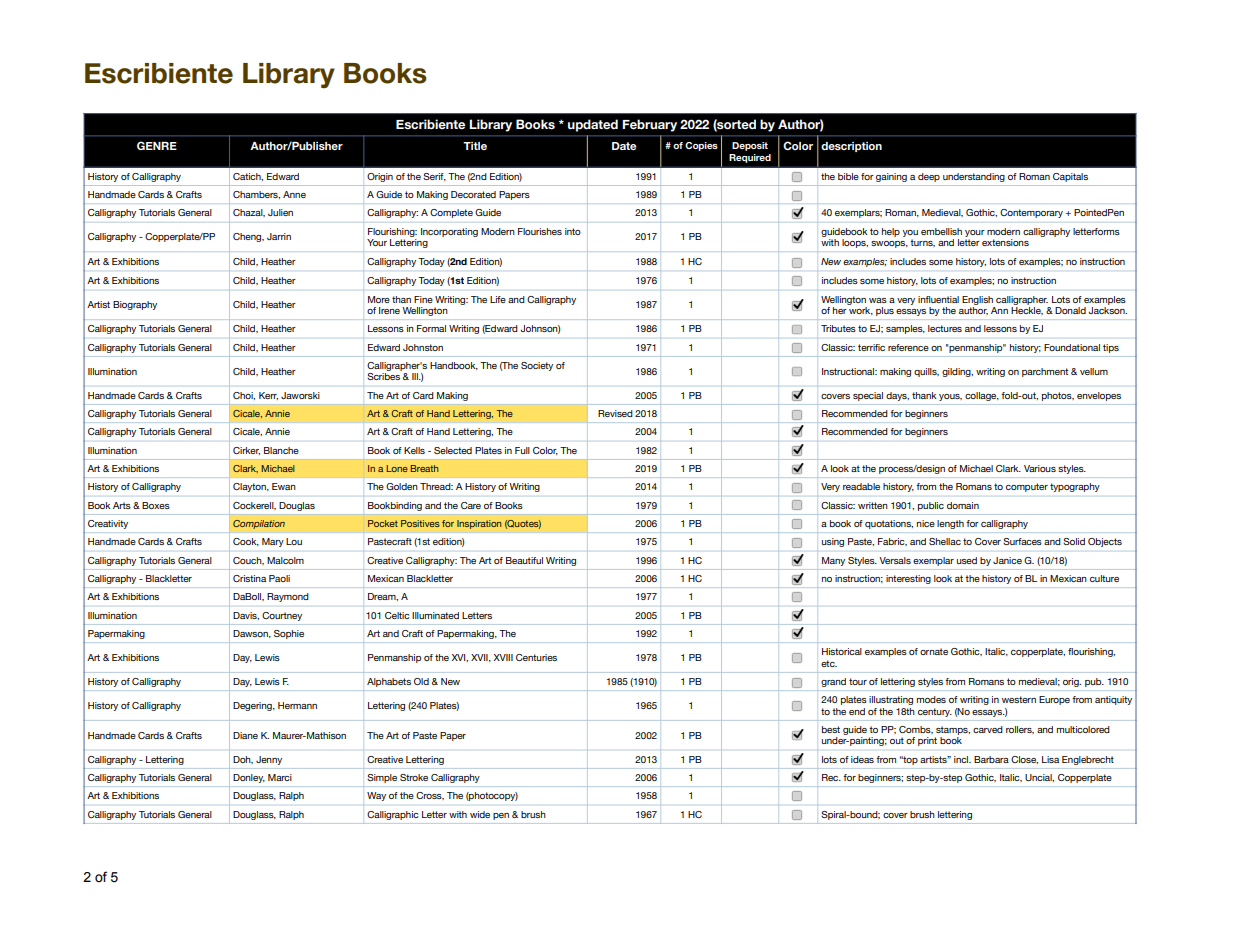  I want to click on GENRE, so click(157, 145).
